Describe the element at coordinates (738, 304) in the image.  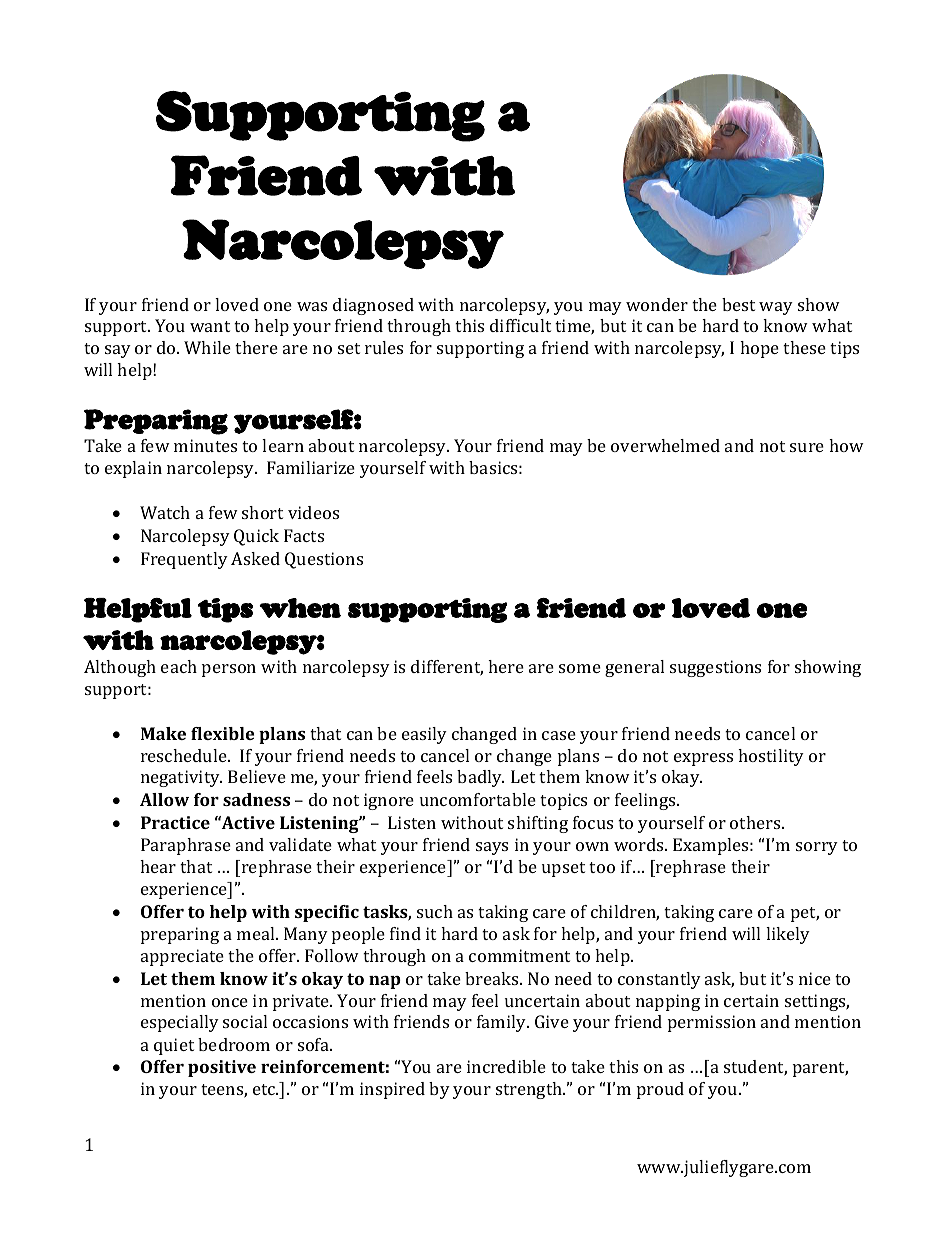
I see `best` at that location.
